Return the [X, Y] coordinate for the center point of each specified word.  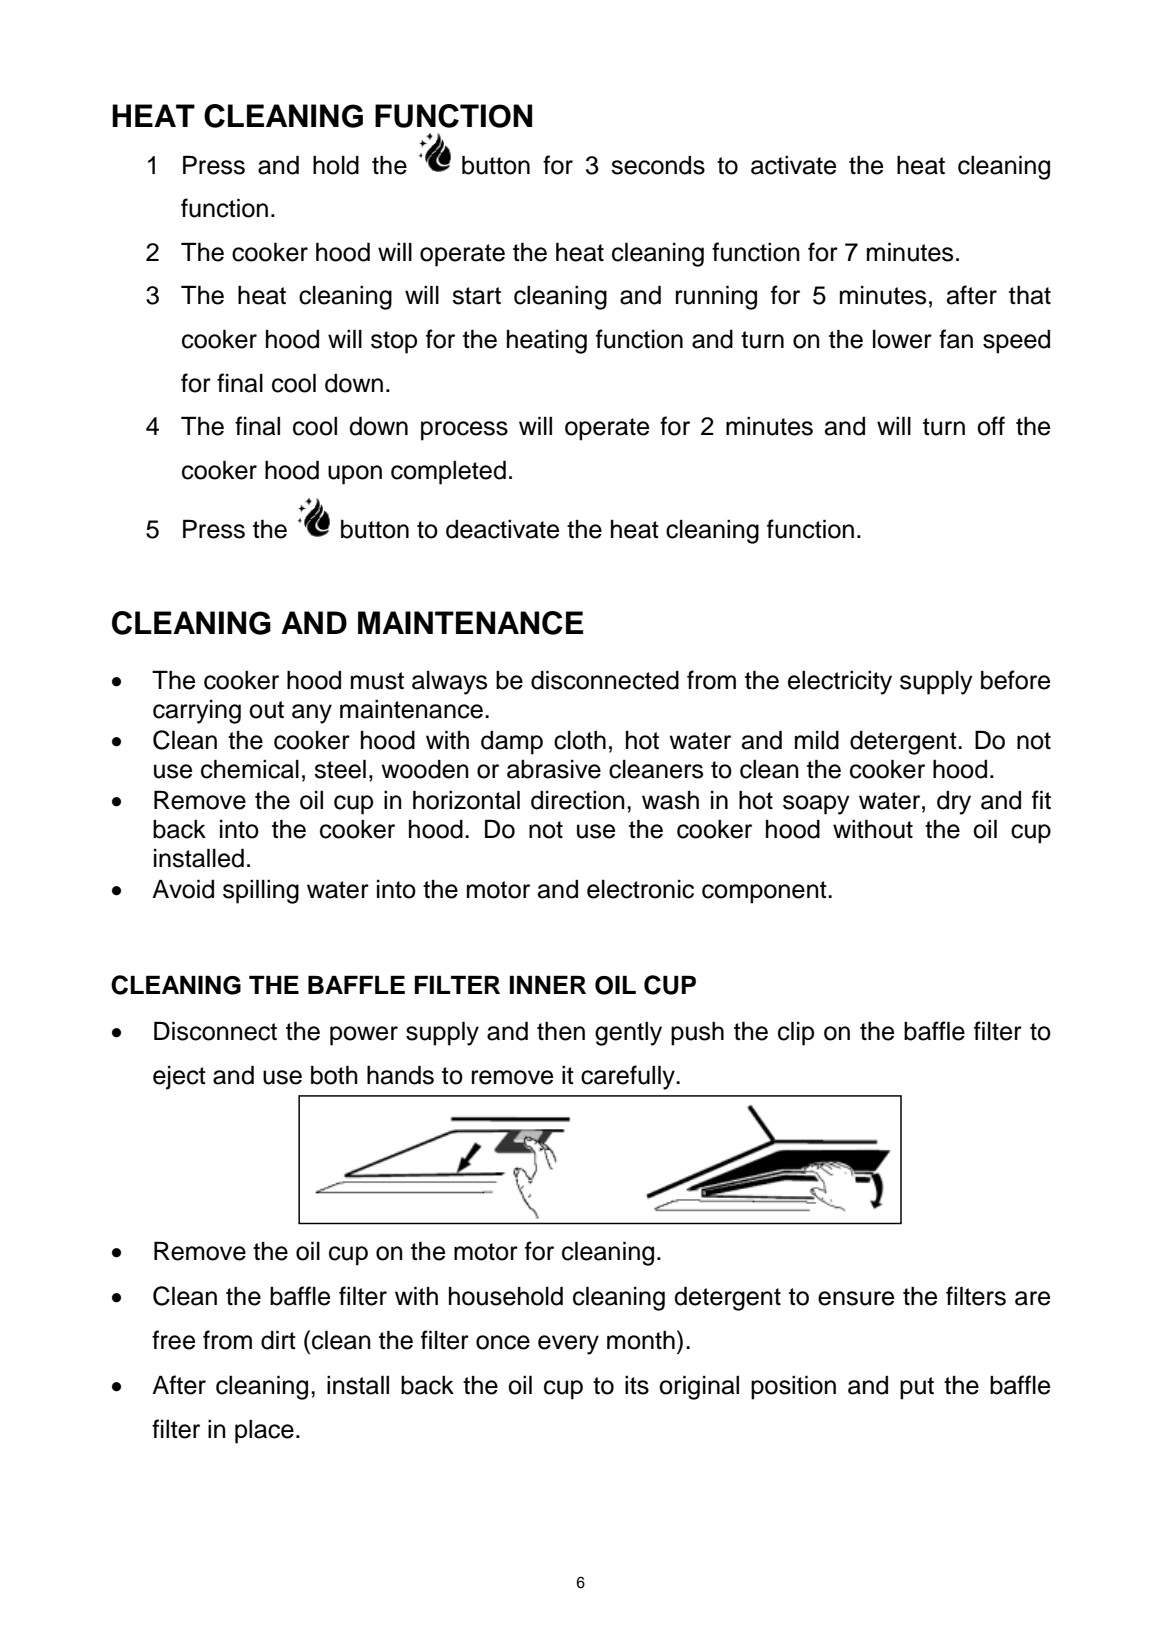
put [917, 1388]
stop [394, 342]
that [1030, 295]
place [264, 1431]
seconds [658, 165]
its [637, 1385]
